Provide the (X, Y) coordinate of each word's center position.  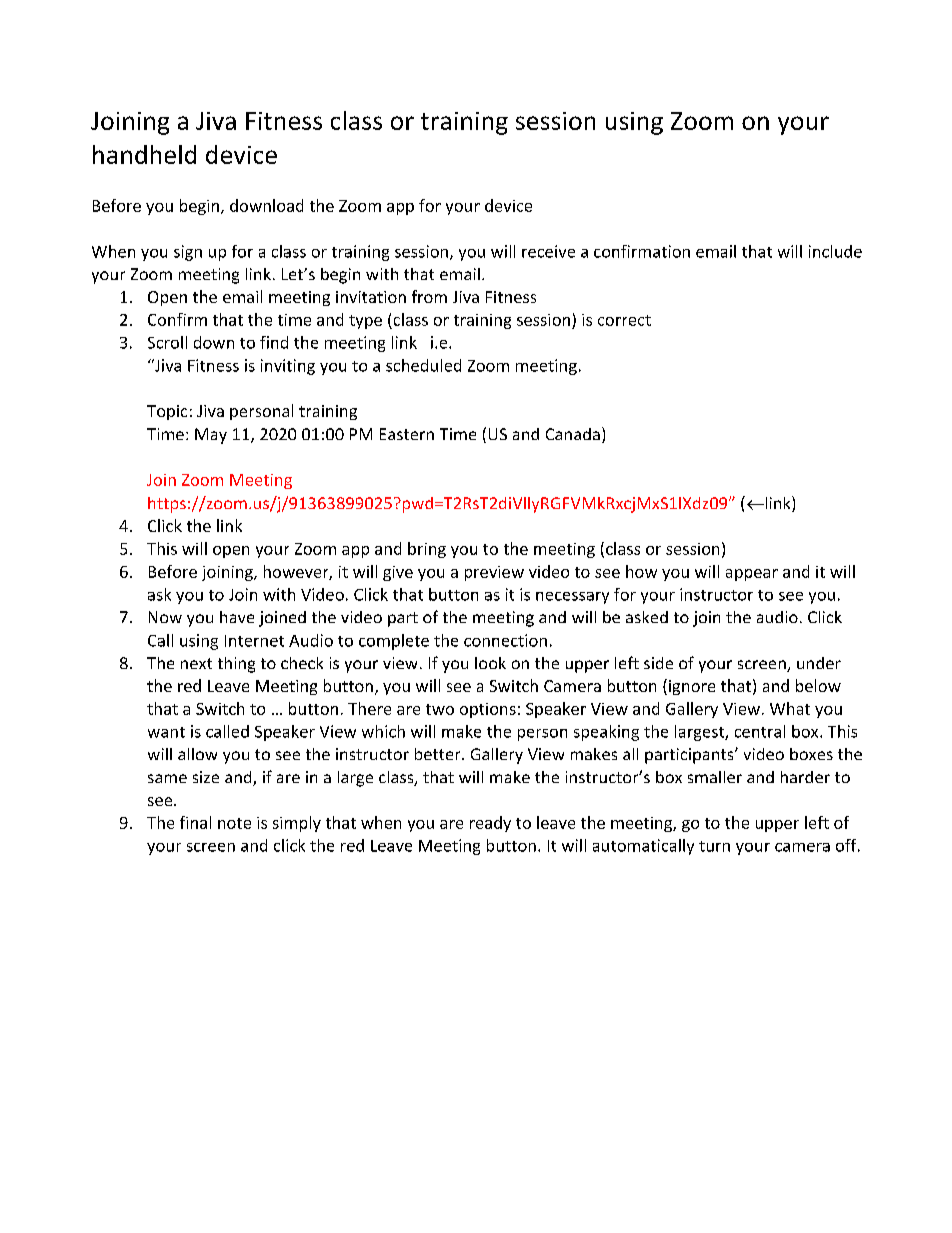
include (835, 251)
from (429, 296)
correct (624, 320)
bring (427, 550)
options (488, 710)
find (274, 342)
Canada (573, 434)
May (211, 436)
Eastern (407, 434)
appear (752, 575)
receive (548, 251)
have (237, 617)
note (234, 823)
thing (236, 665)
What (790, 708)
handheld (144, 154)
